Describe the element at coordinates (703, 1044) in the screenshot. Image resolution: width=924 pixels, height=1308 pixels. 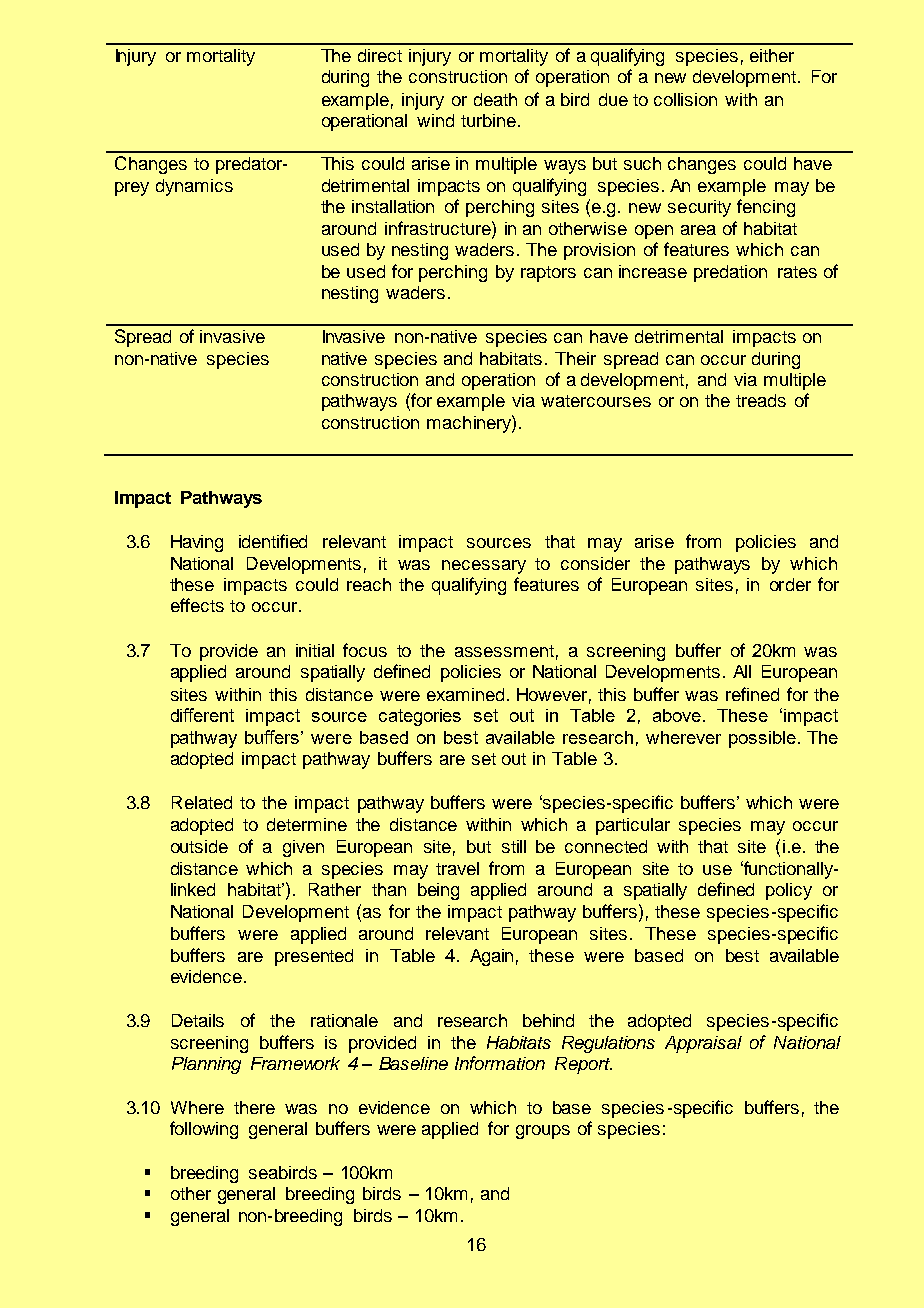
I see `Appraisal` at that location.
